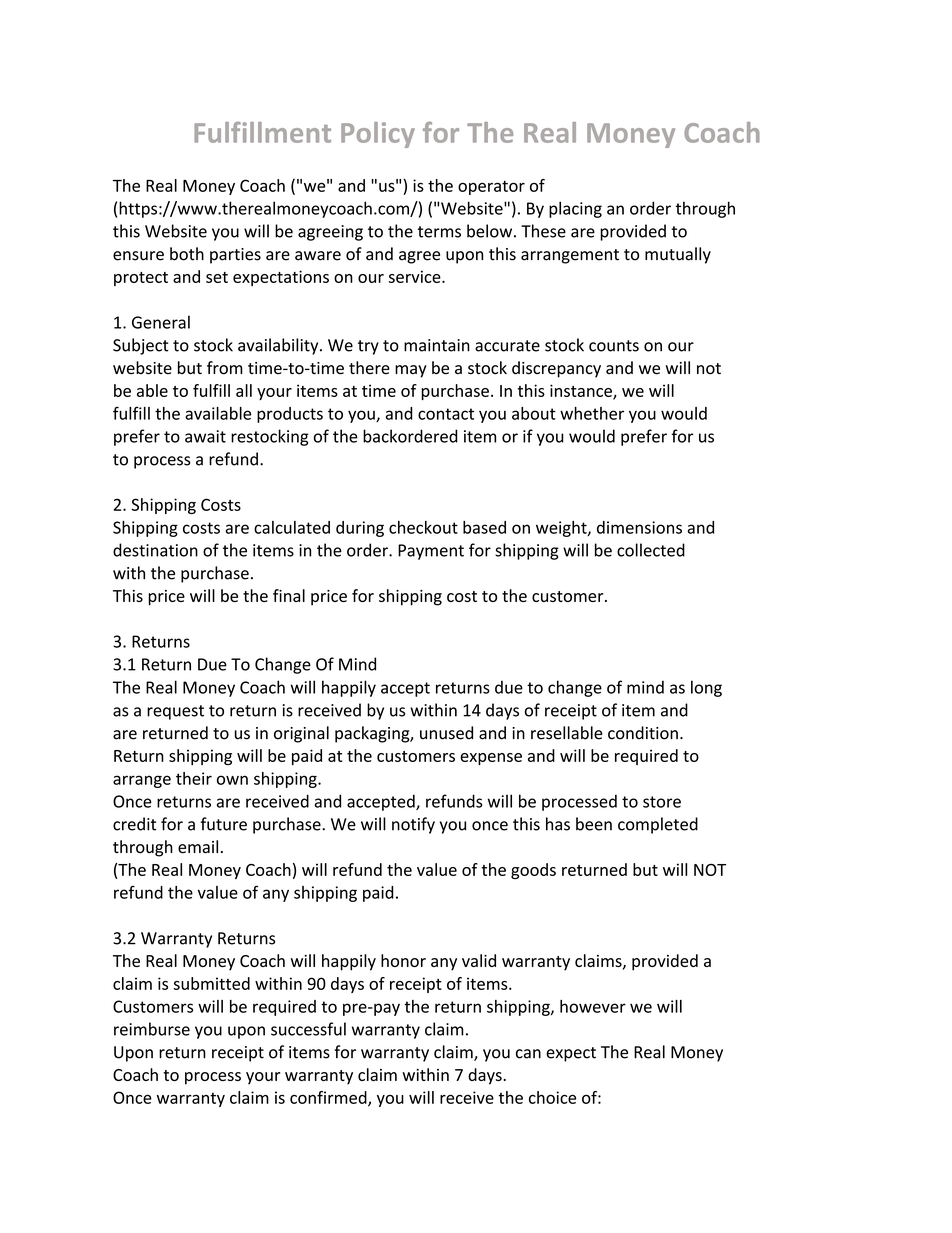 The width and height of the screenshot is (952, 1233). What do you see at coordinates (411, 371) in the screenshot?
I see `may` at bounding box center [411, 371].
